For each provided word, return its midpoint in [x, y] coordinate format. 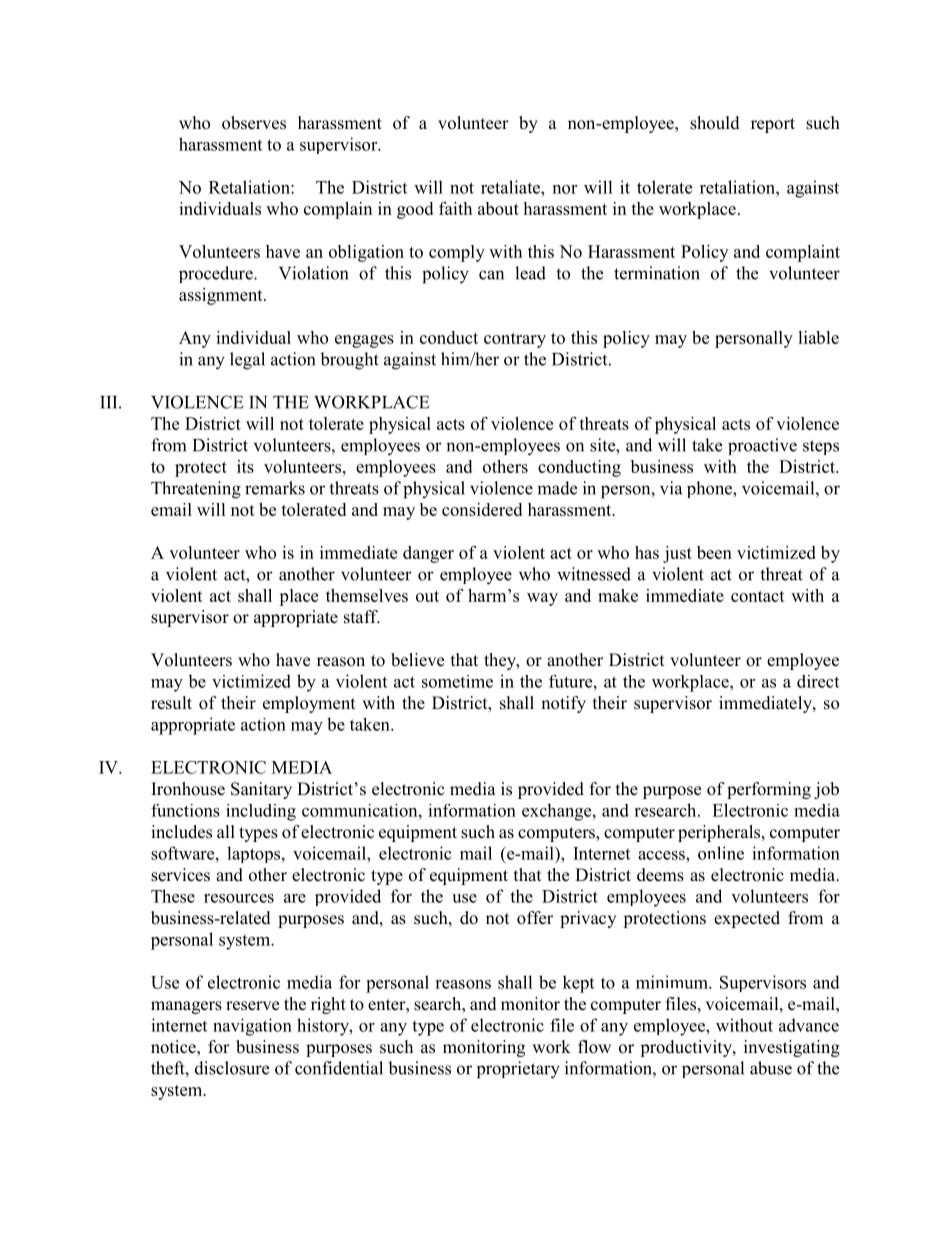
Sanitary [261, 790]
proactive [762, 446]
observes [254, 123]
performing [769, 790]
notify [563, 704]
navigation [252, 1027]
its [245, 466]
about [498, 208]
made [557, 488]
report [773, 125]
